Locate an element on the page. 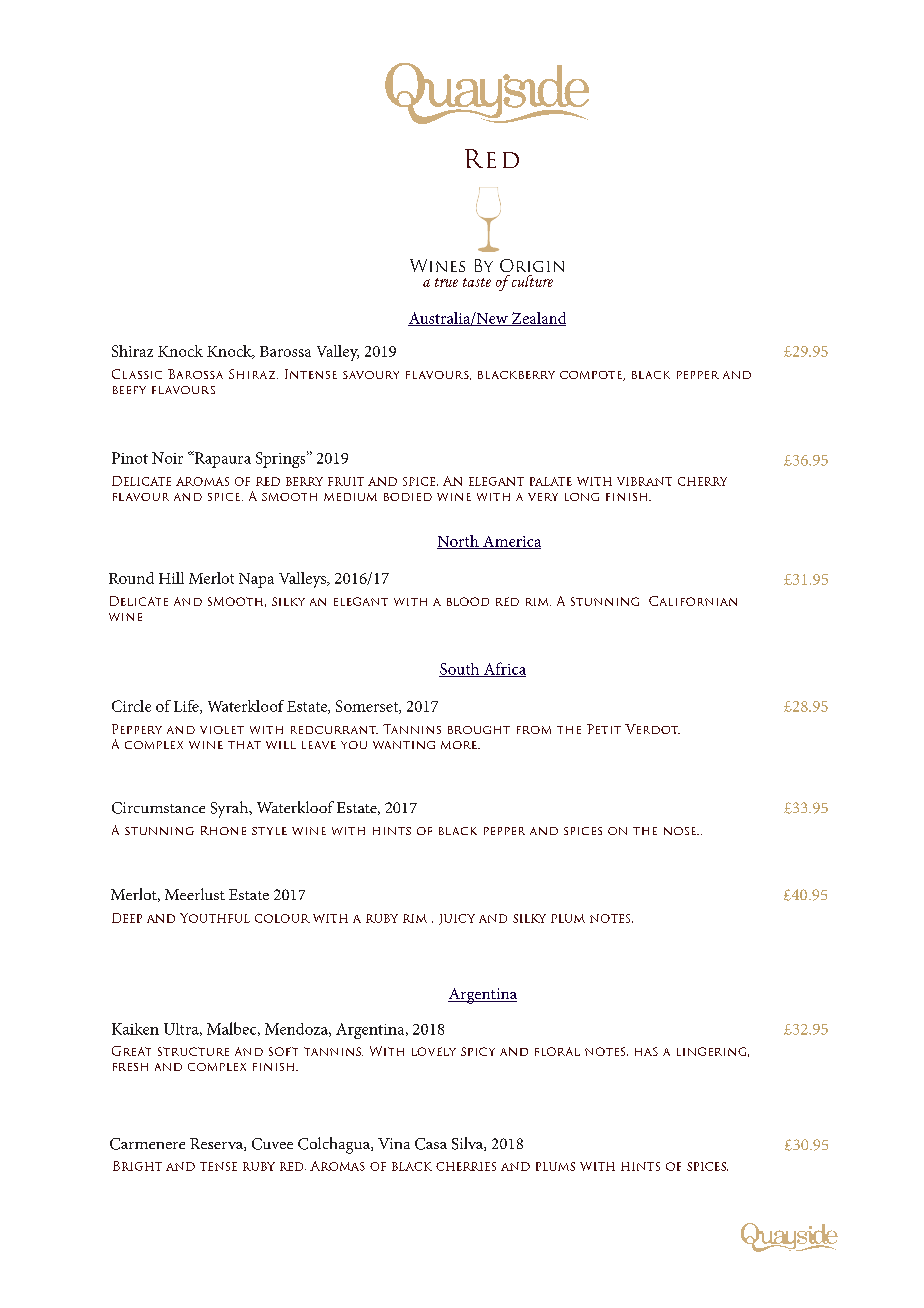  Classic is located at coordinates (137, 374).
